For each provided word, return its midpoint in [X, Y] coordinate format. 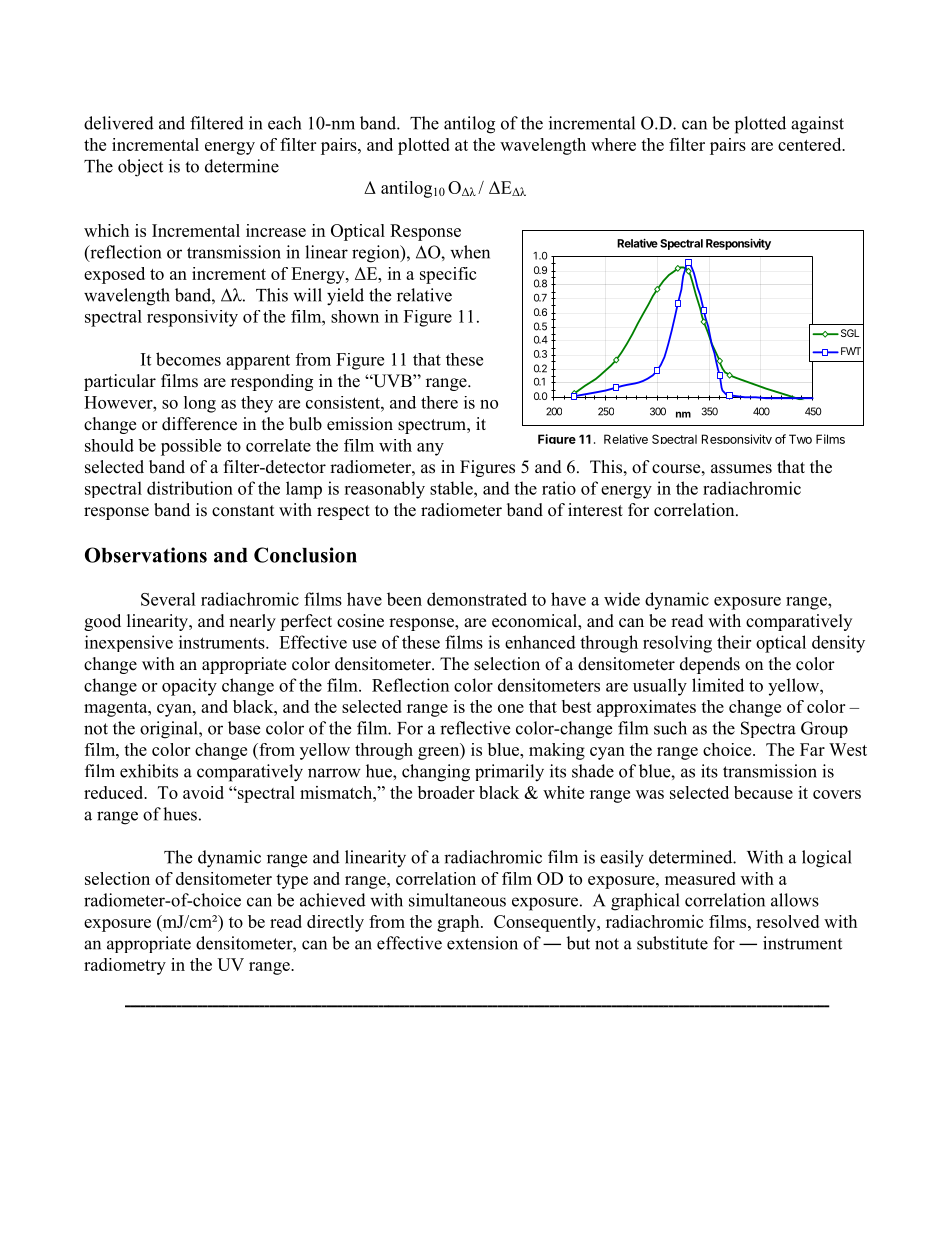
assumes [741, 469]
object [140, 168]
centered [811, 144]
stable [452, 488]
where [613, 144]
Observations [146, 555]
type [292, 881]
